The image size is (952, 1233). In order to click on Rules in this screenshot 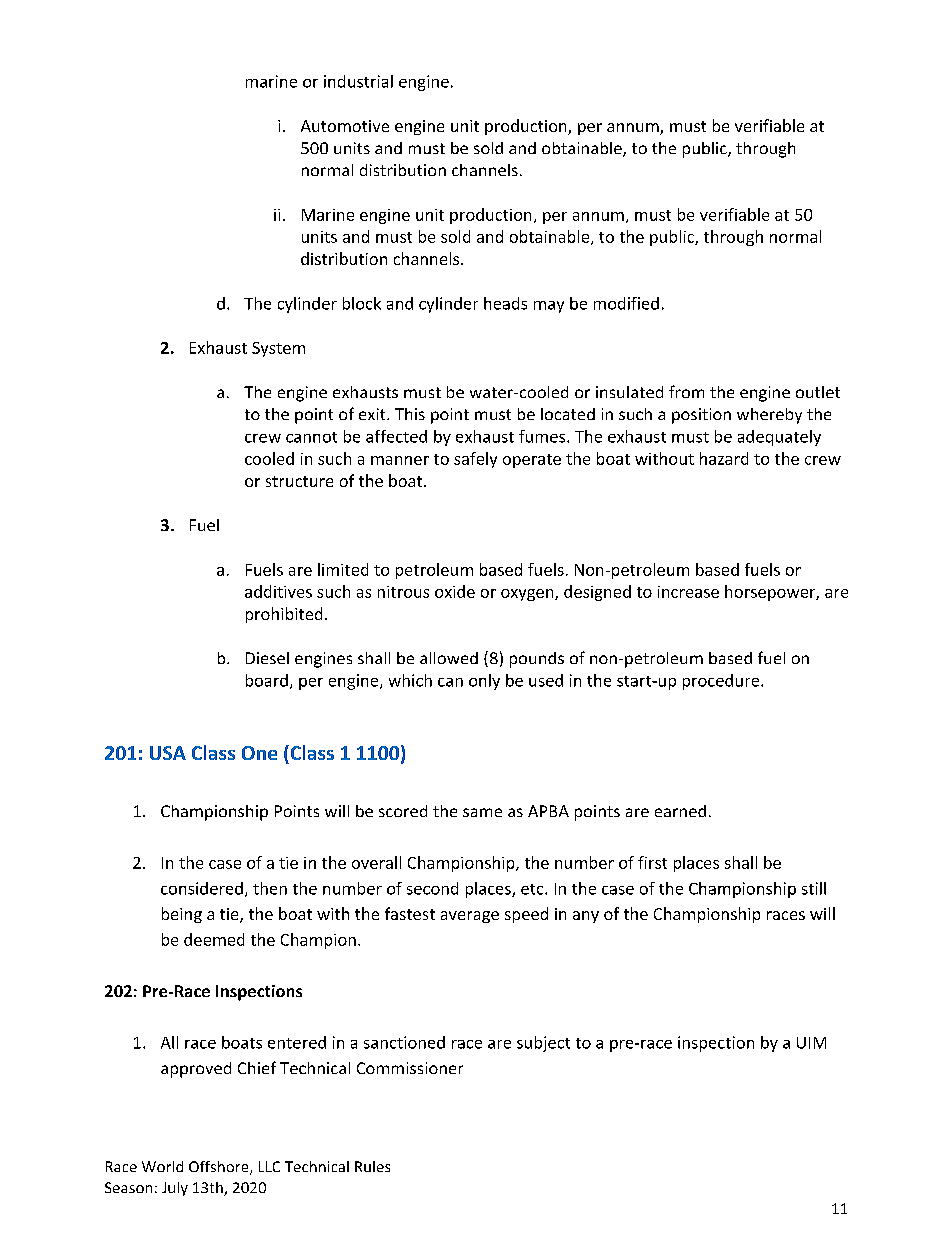, I will do `click(372, 1166)`.
